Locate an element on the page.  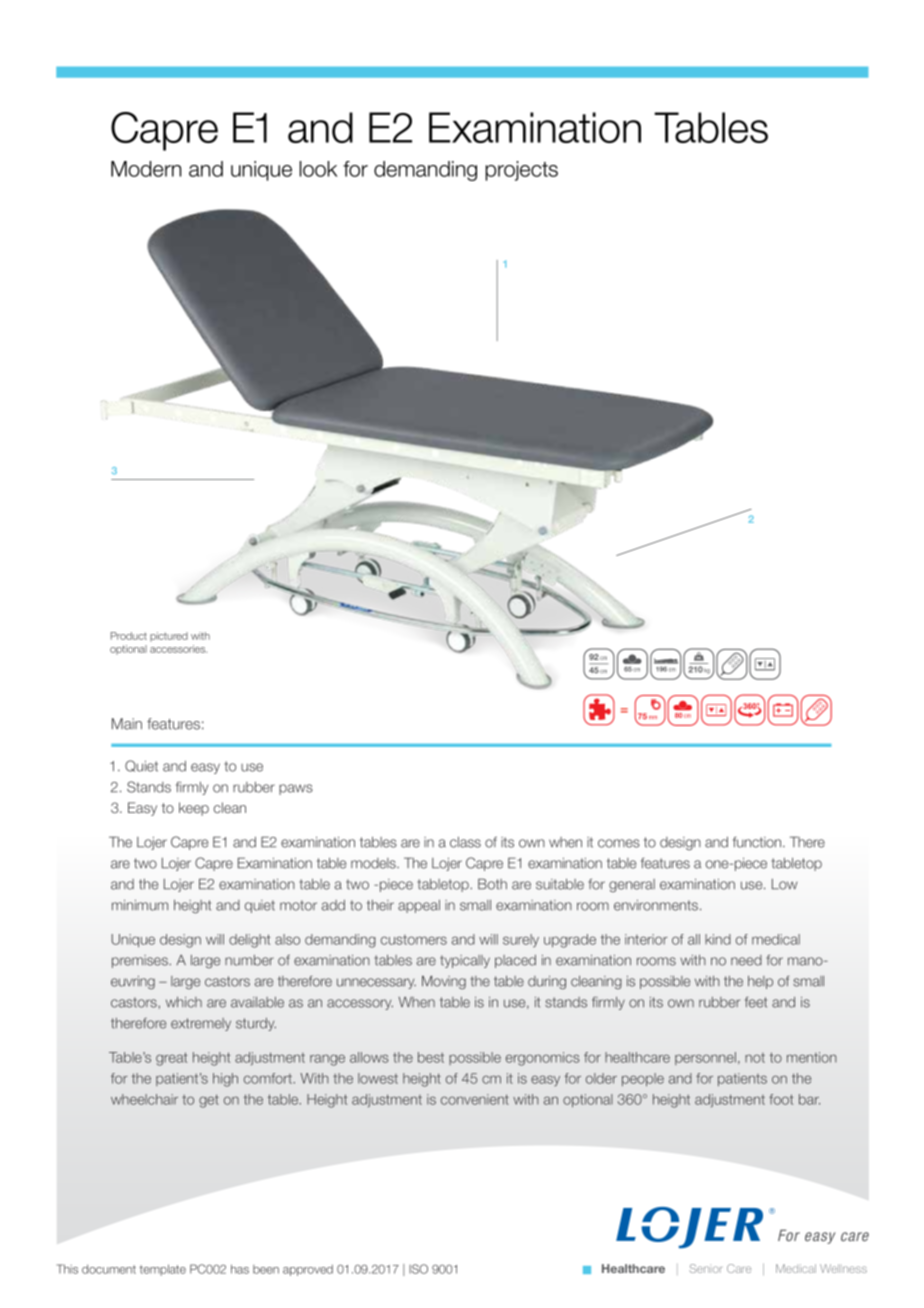
Senior is located at coordinates (705, 1268).
